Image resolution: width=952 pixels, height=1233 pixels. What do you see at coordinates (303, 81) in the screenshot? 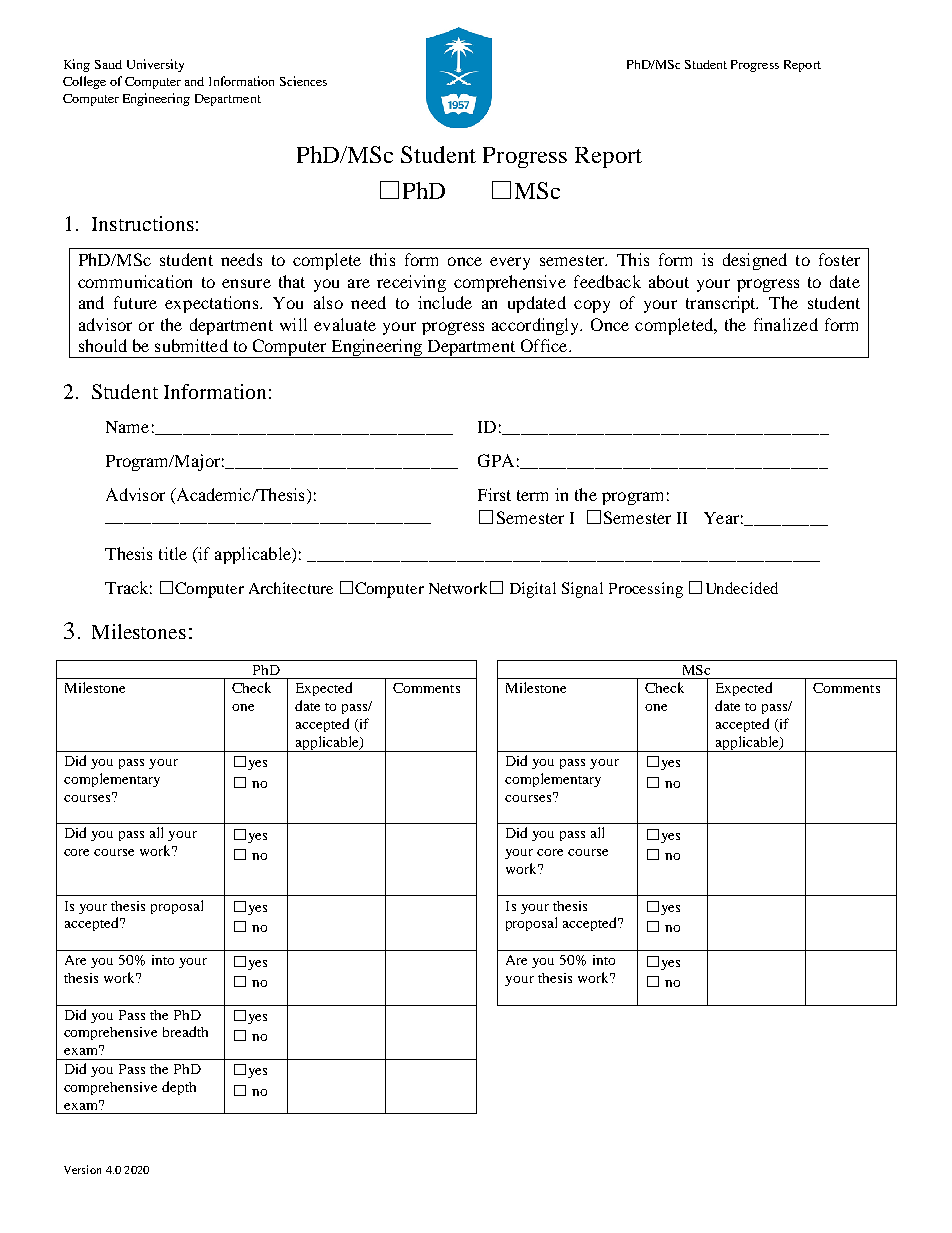
I see `Sciences` at bounding box center [303, 81].
